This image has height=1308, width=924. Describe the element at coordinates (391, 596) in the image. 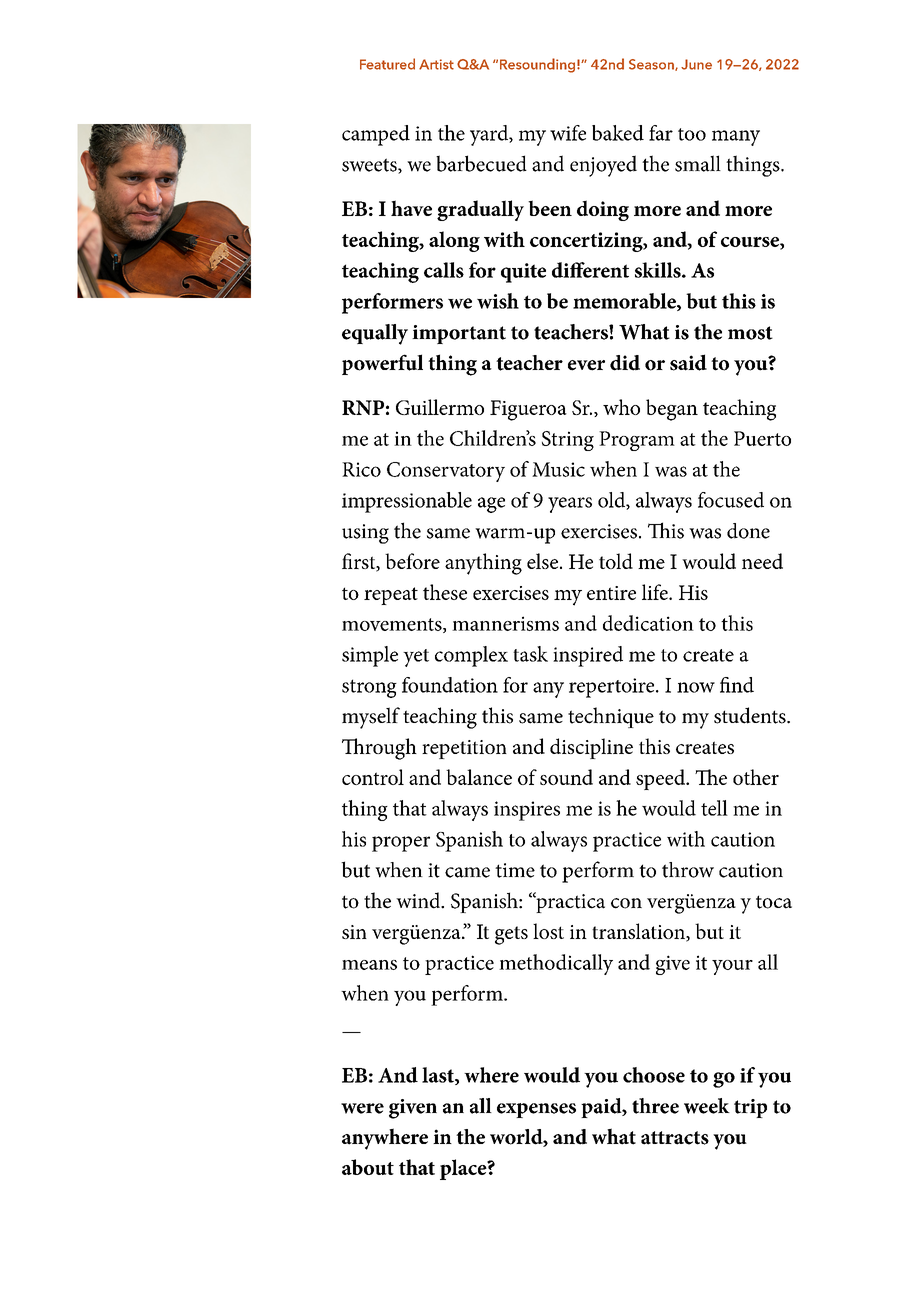

I see `repeat` at that location.
